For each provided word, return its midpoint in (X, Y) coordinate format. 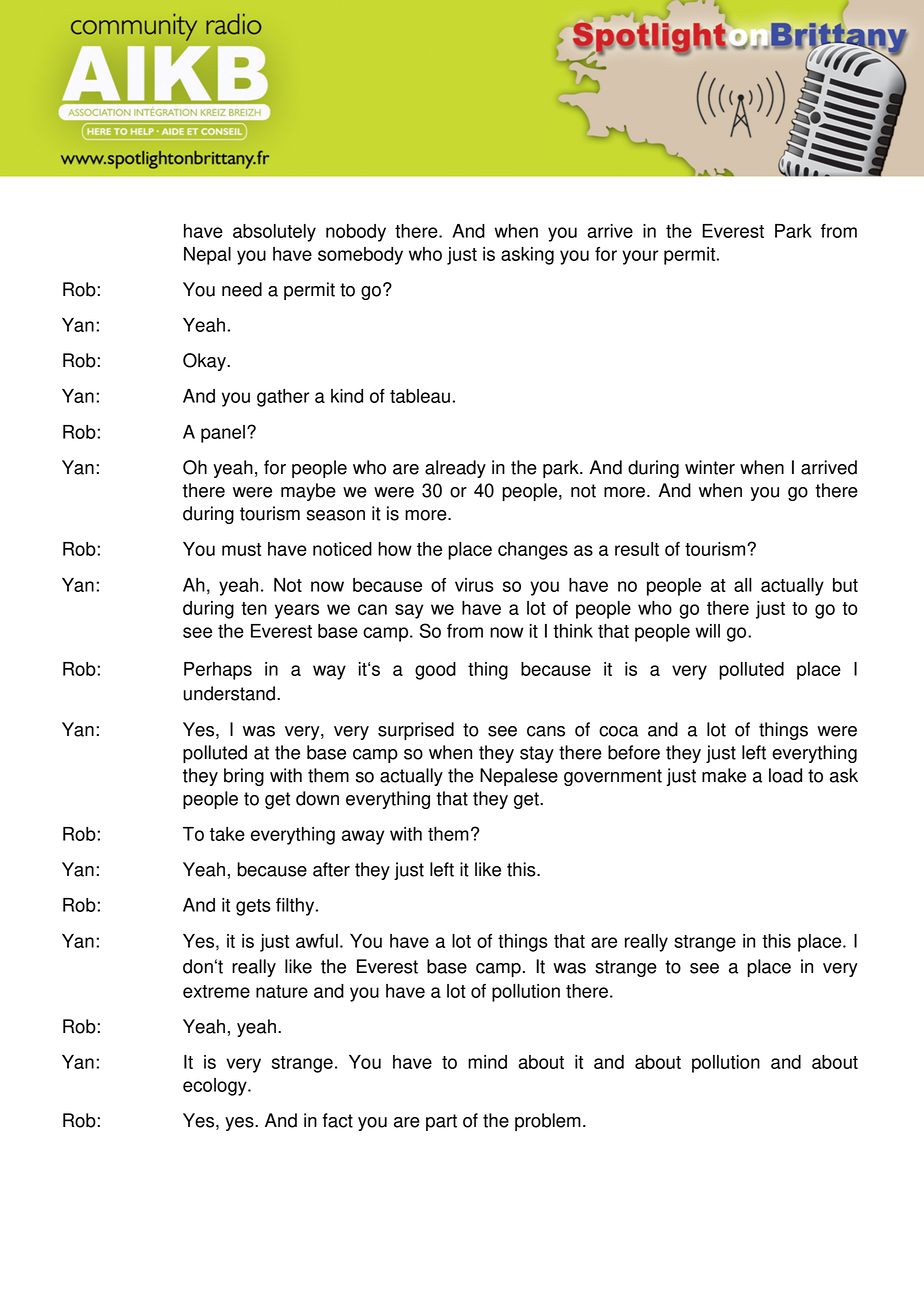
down (317, 798)
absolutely (274, 233)
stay (537, 754)
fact (338, 1120)
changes (533, 551)
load (785, 775)
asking (527, 256)
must (241, 549)
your (640, 257)
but (845, 585)
